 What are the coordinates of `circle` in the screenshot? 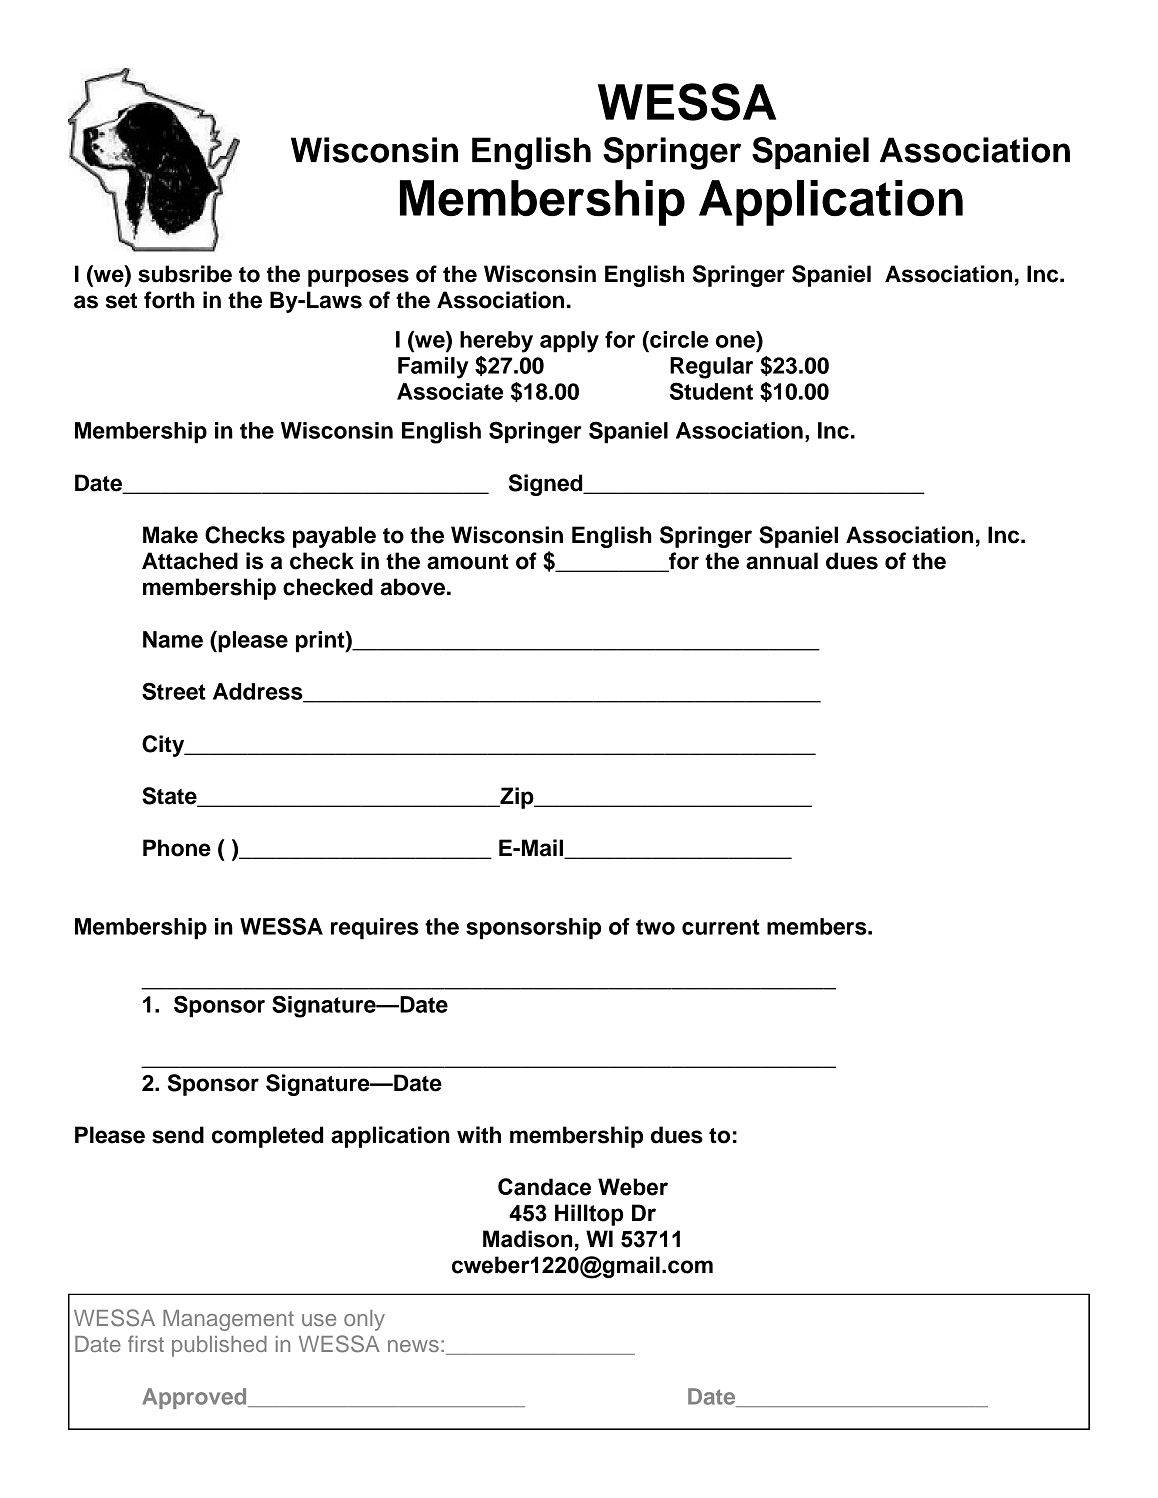 It's located at (678, 339).
